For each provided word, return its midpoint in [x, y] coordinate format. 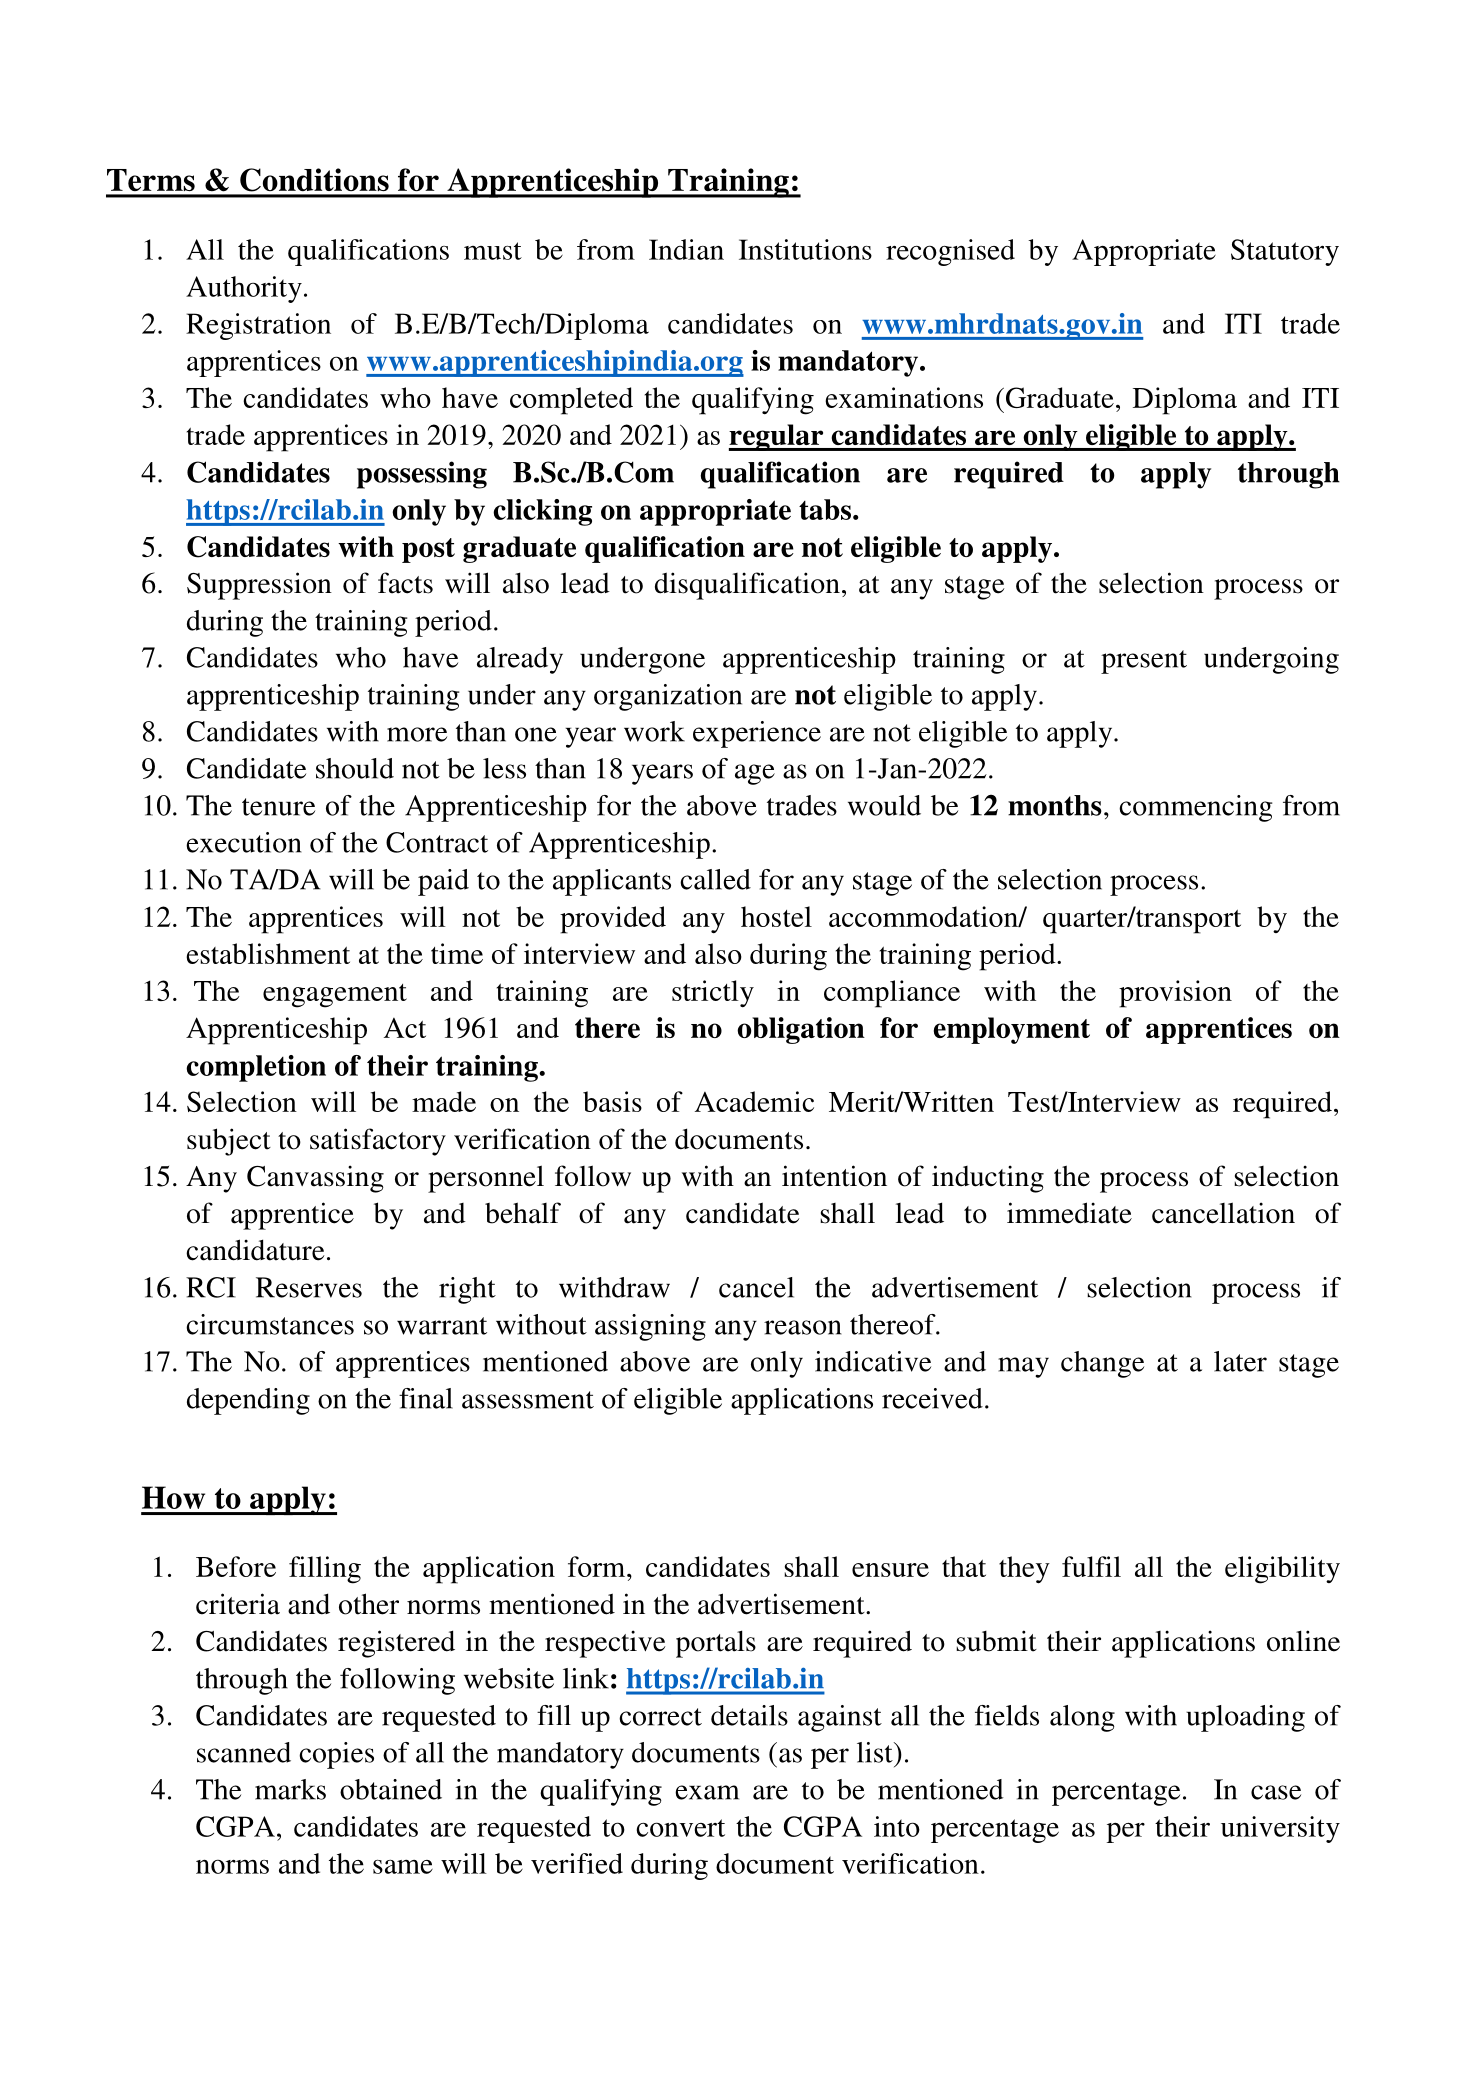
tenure [278, 807]
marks [290, 1789]
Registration [258, 326]
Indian [686, 249]
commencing [1195, 808]
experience [757, 734]
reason [803, 1327]
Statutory [1285, 252]
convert [680, 1828]
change [1102, 1364]
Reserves [309, 1287]
